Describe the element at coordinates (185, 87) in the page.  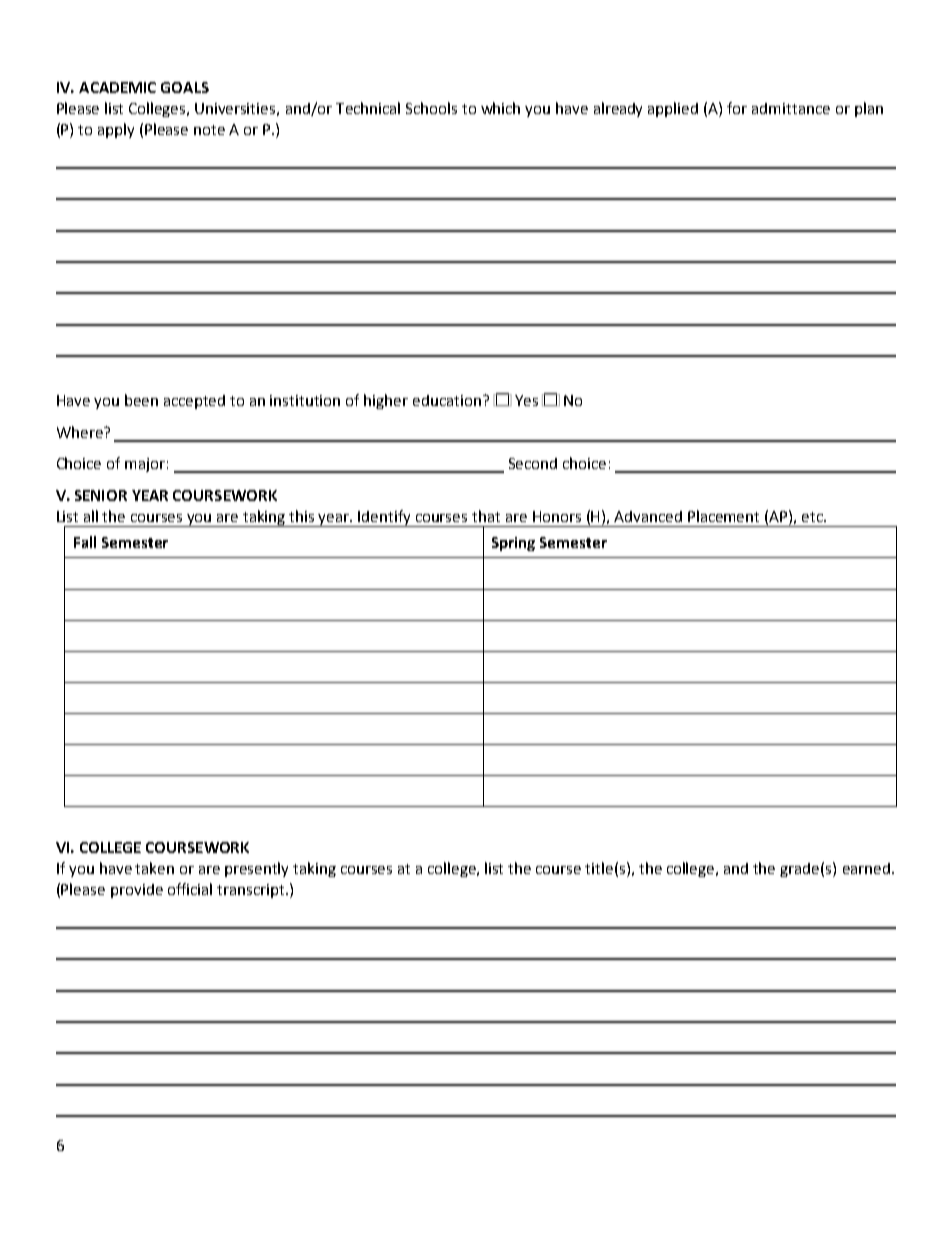
I see `GOALS` at that location.
